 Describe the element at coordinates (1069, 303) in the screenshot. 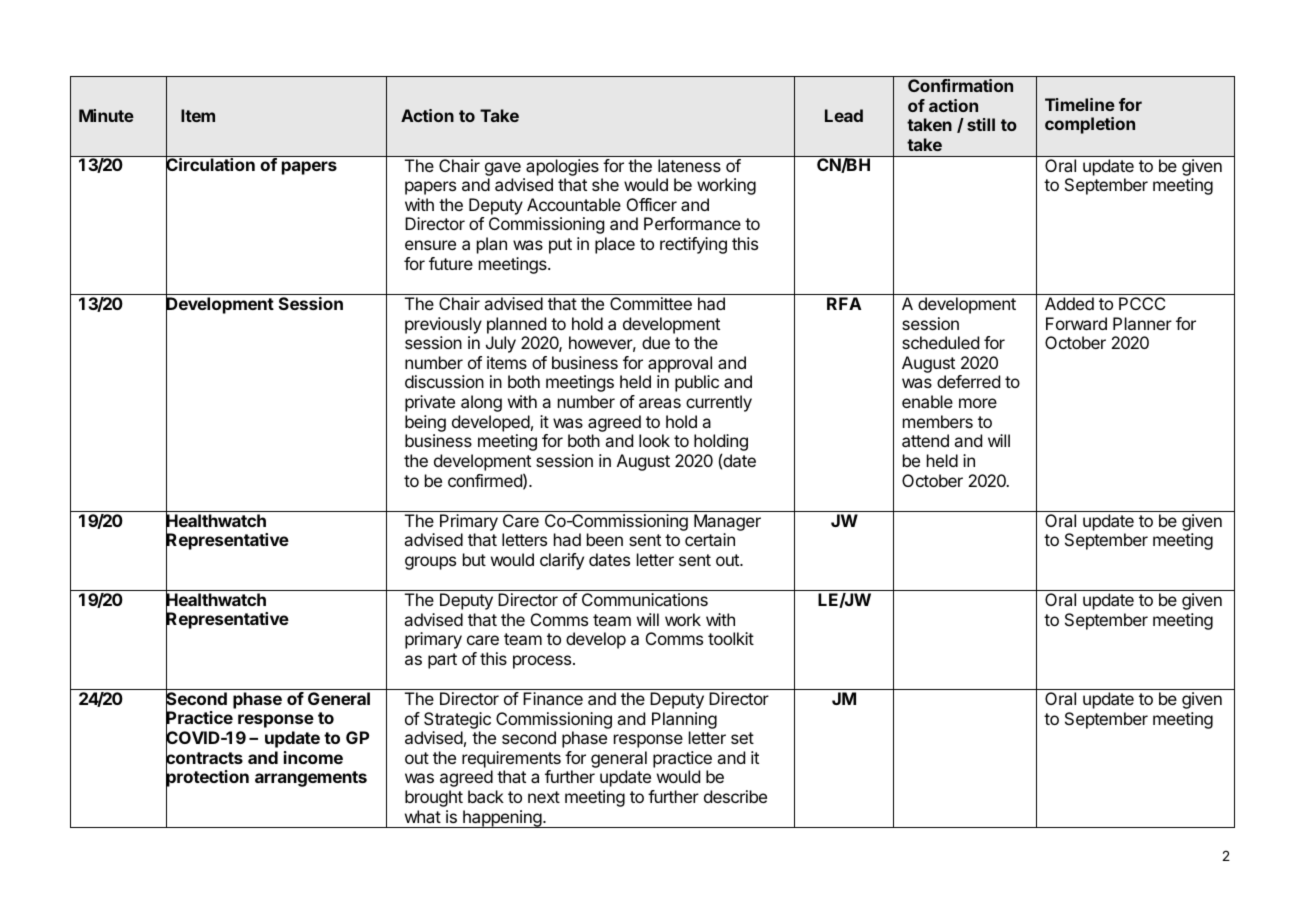

I see `Added` at that location.
